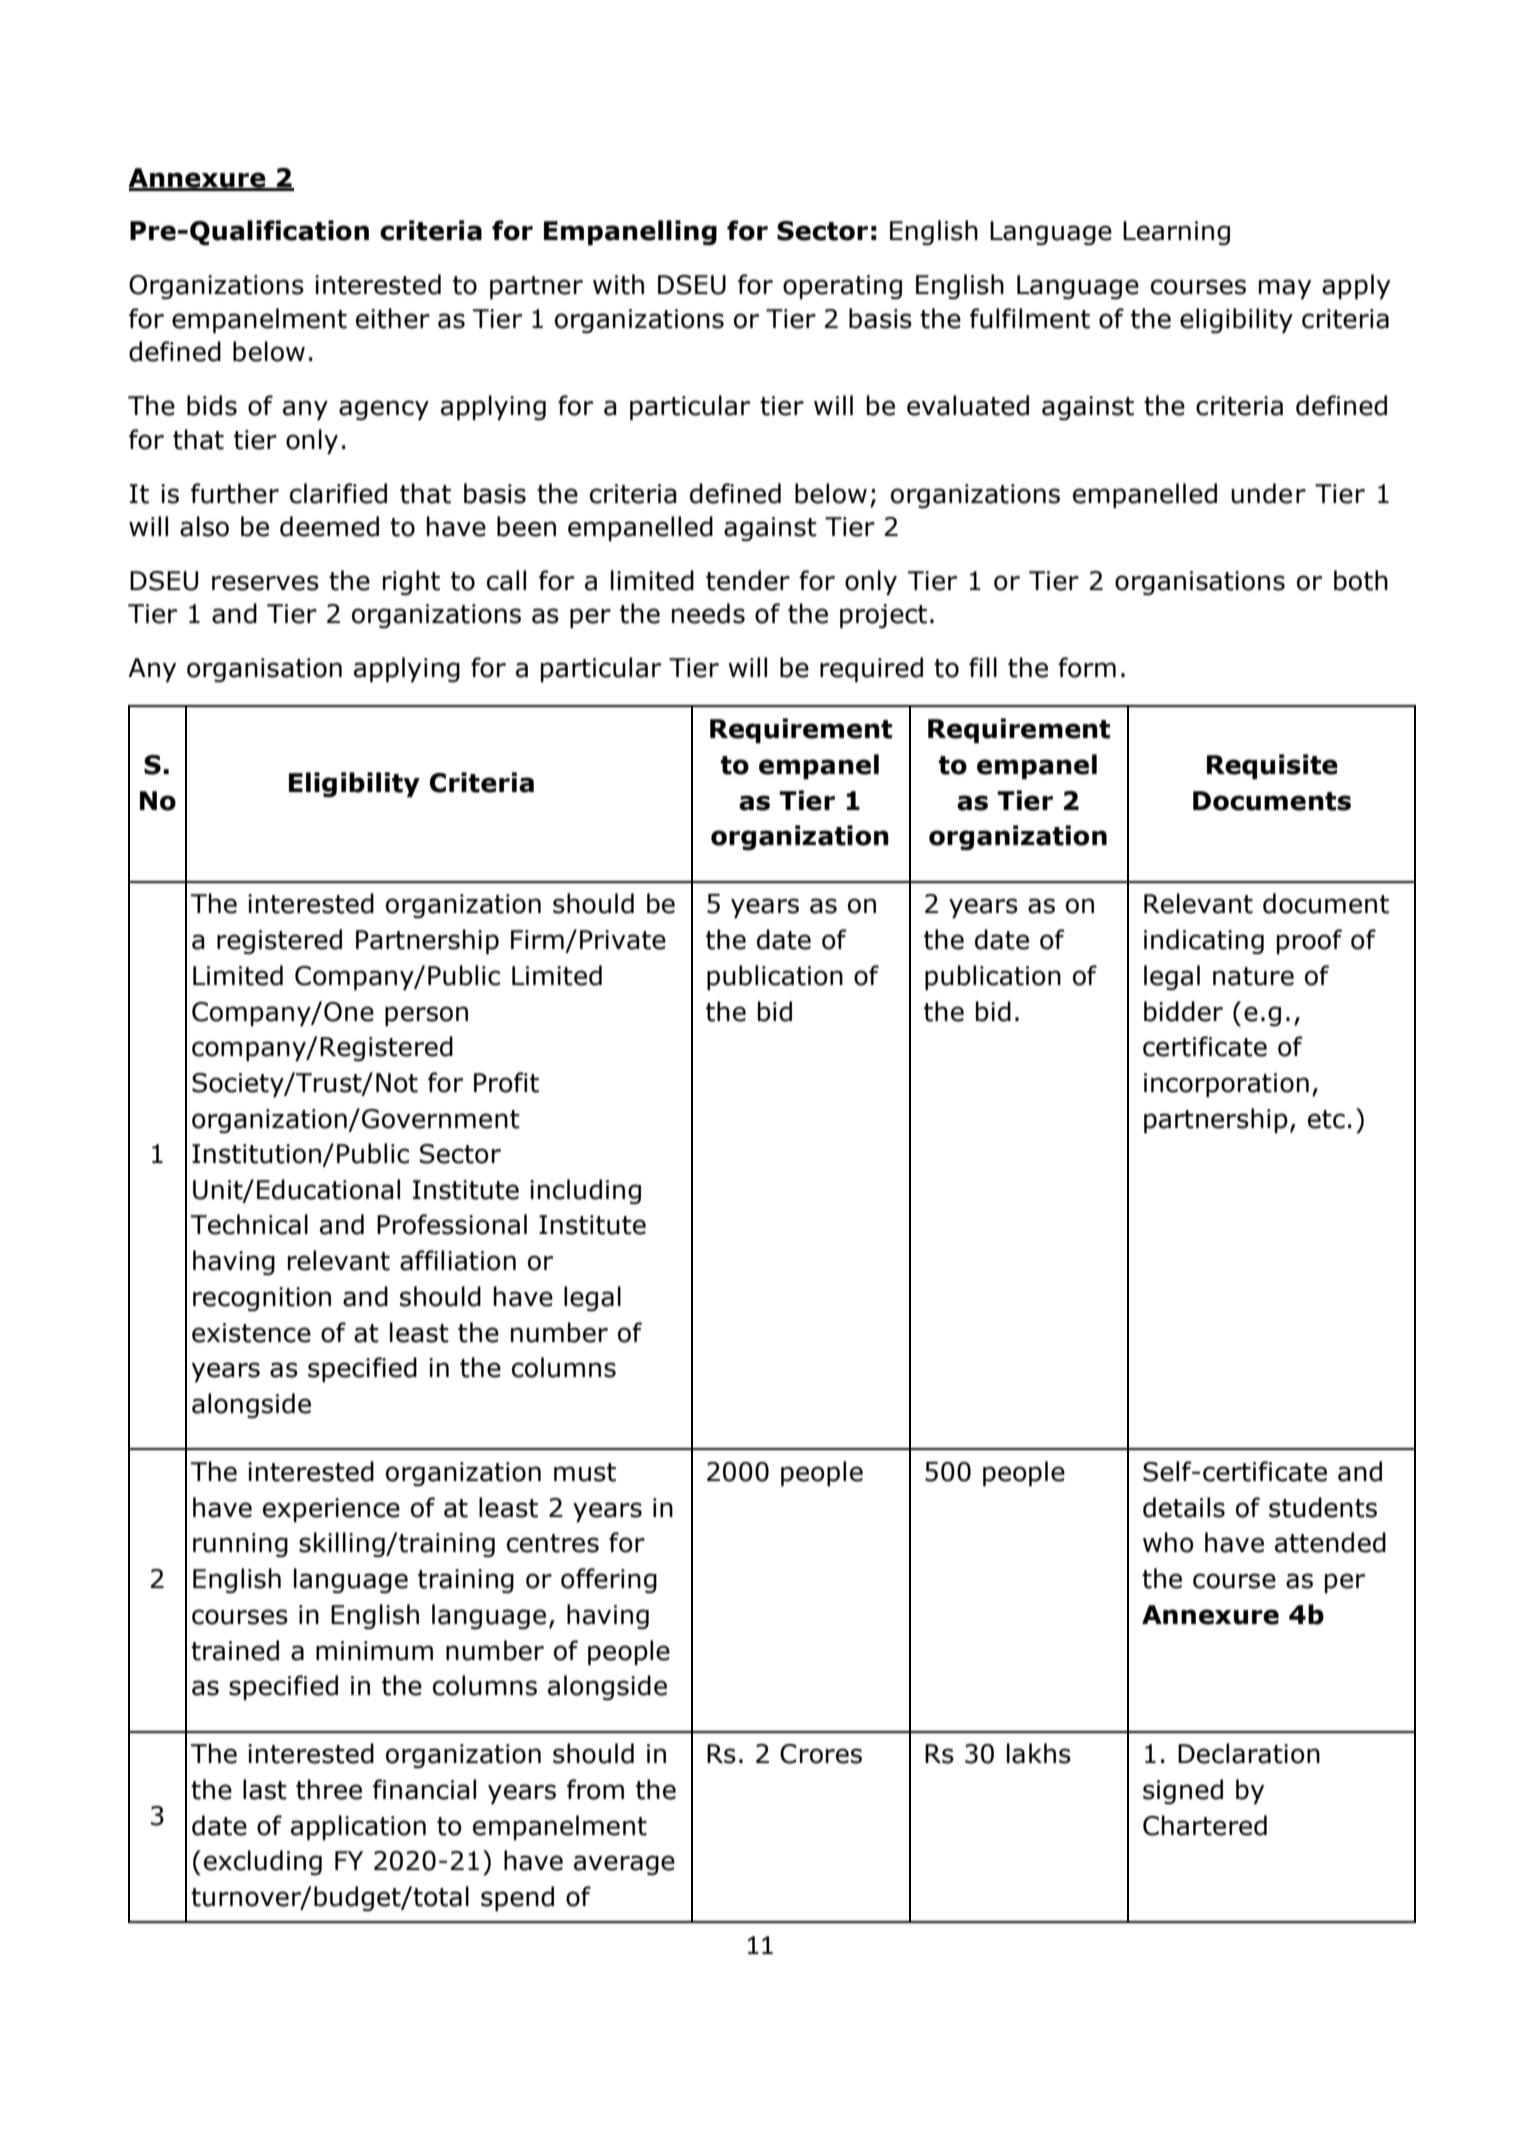 The width and height of the image is (1520, 2149). I want to click on Chartered, so click(1205, 1825).
